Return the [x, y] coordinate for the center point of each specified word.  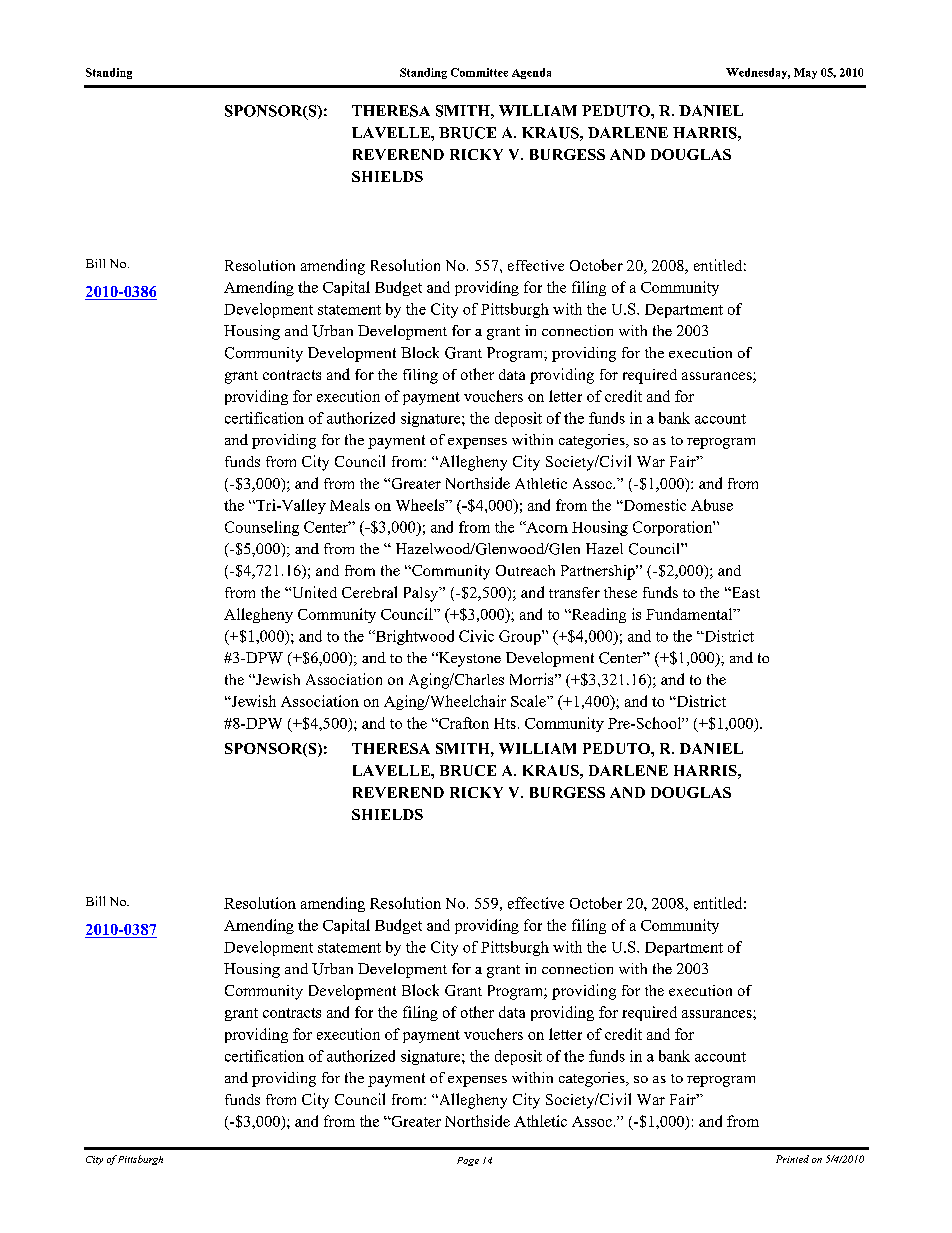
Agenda [531, 73]
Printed [792, 1159]
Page [468, 1161]
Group [521, 637]
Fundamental [690, 614]
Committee [479, 72]
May [805, 73]
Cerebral [369, 592]
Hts [505, 723]
